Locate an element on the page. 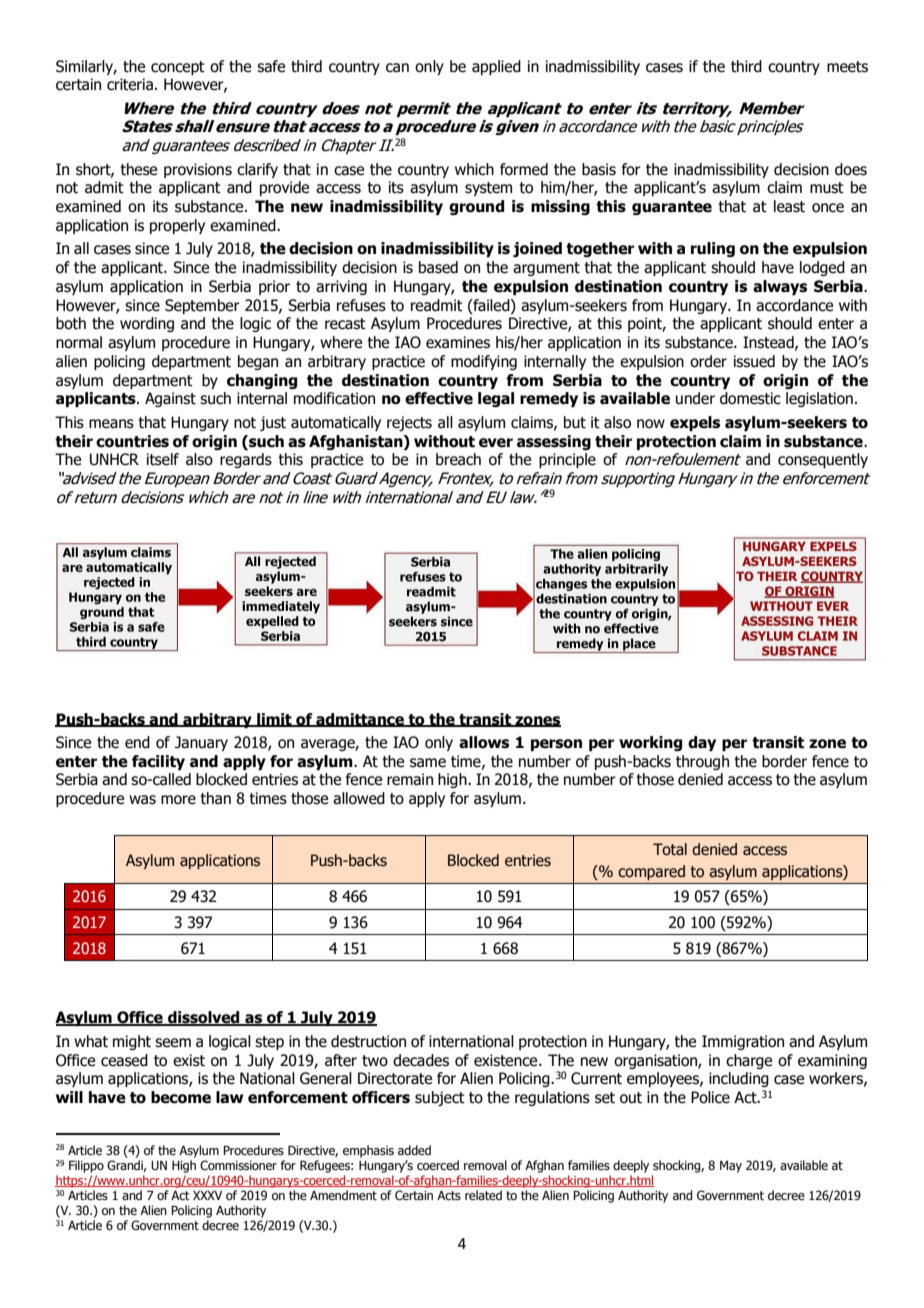 This page has width=924, height=1308. criteria is located at coordinates (130, 84).
